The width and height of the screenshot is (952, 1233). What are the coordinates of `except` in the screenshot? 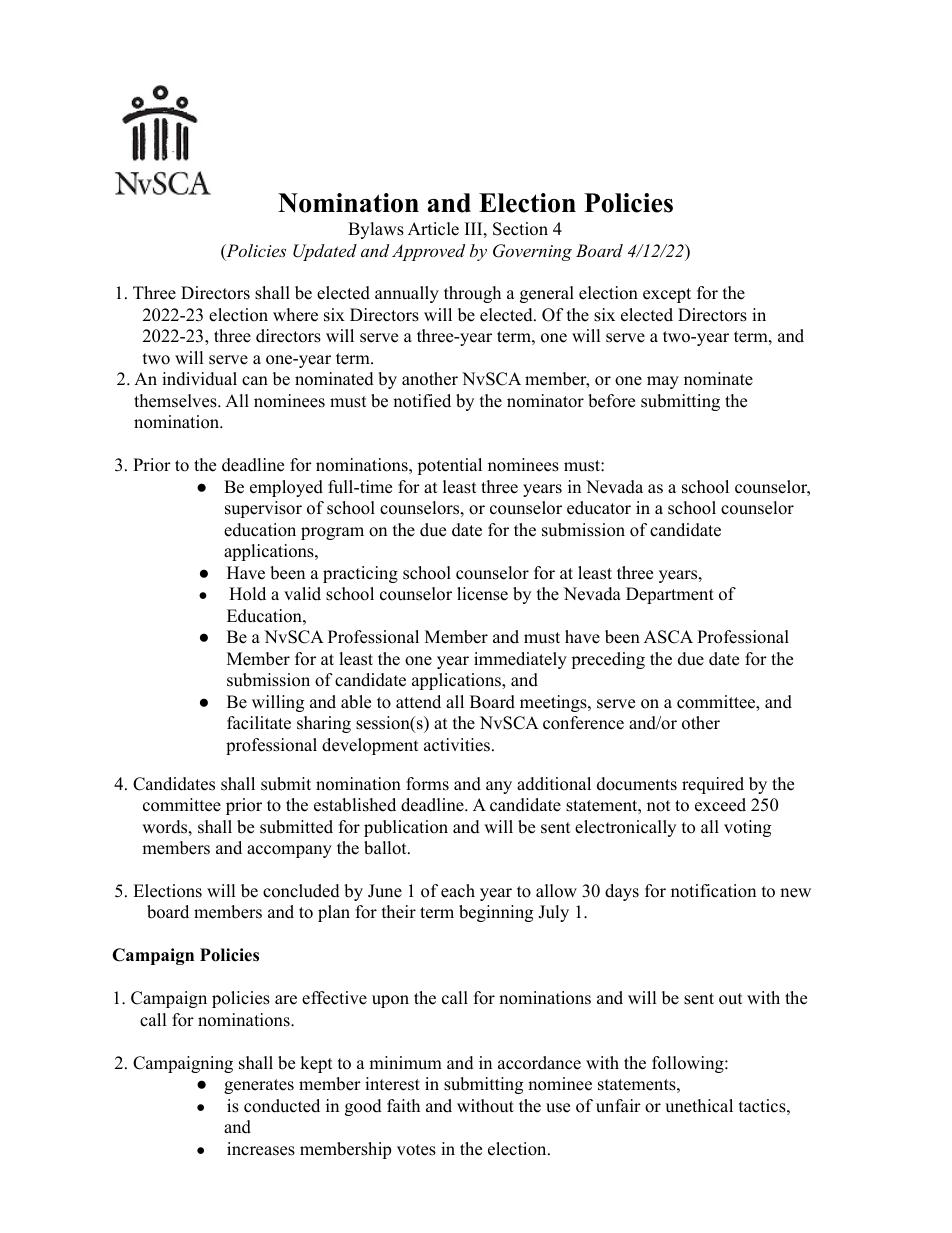 It's located at (667, 295).
